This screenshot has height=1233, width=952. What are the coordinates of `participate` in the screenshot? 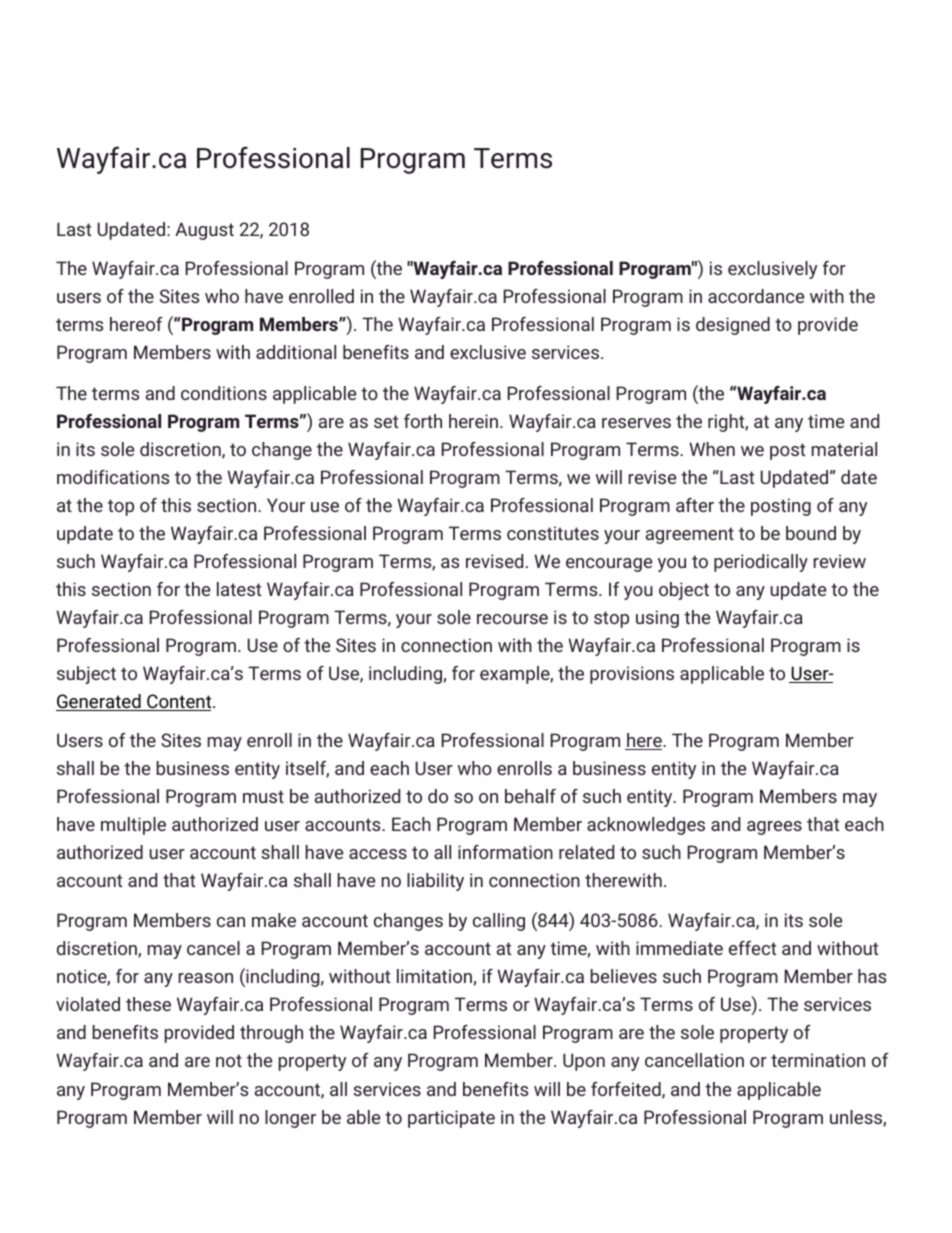 It's located at (451, 1119).
